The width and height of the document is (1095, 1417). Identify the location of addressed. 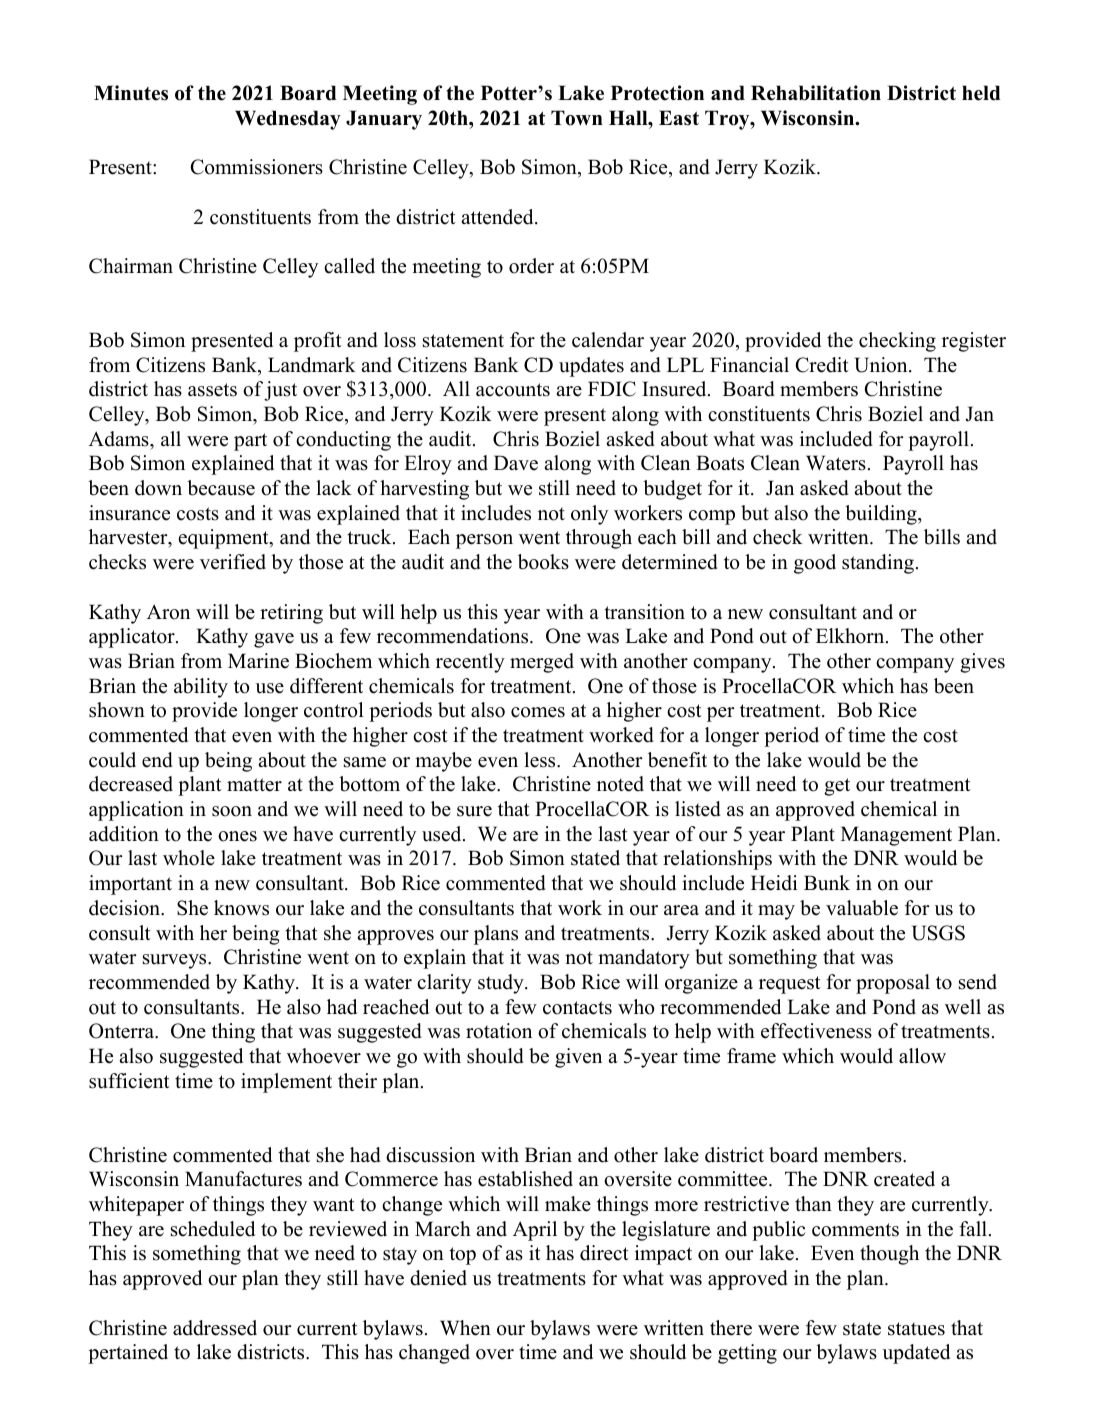
(215, 1328).
